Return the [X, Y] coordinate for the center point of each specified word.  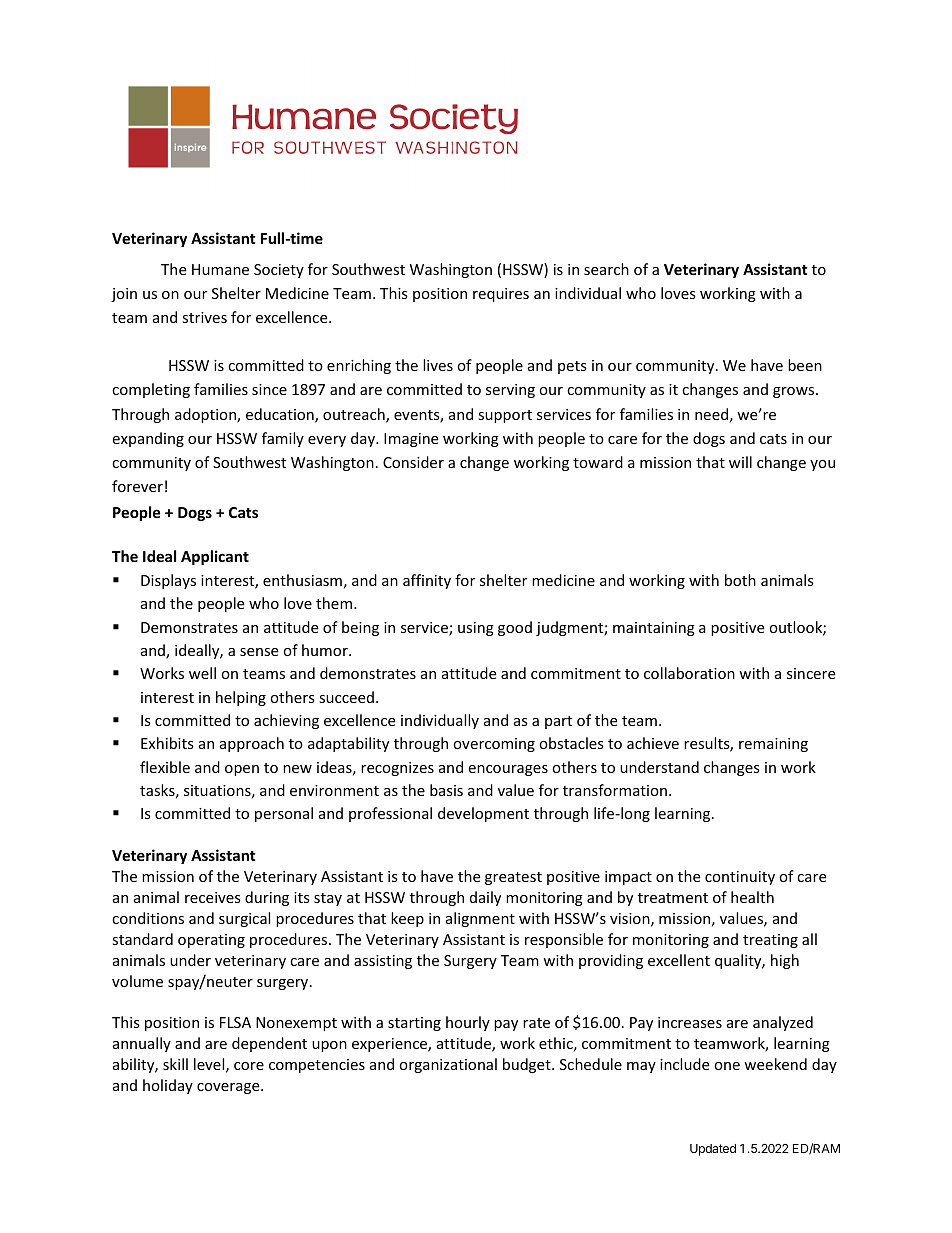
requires [501, 295]
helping [241, 698]
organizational [448, 1065]
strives [204, 317]
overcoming [494, 745]
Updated [713, 1150]
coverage [229, 1088]
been [805, 365]
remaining [773, 745]
